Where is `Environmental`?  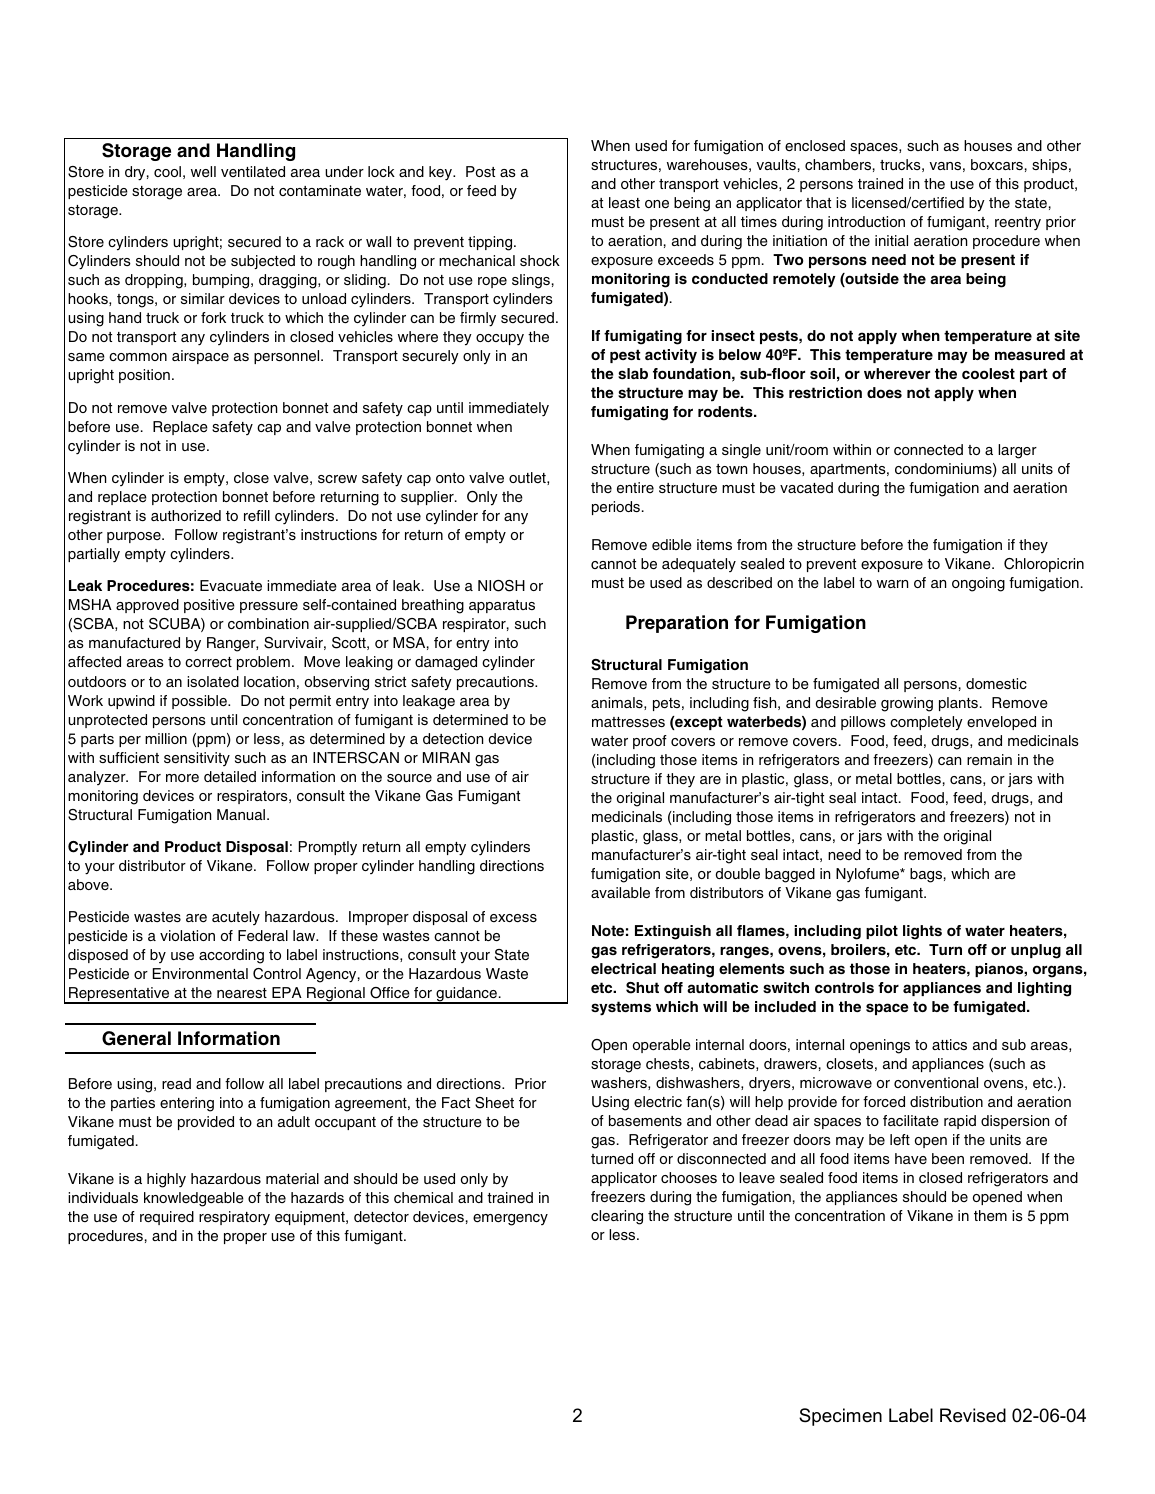
Environmental is located at coordinates (200, 973).
